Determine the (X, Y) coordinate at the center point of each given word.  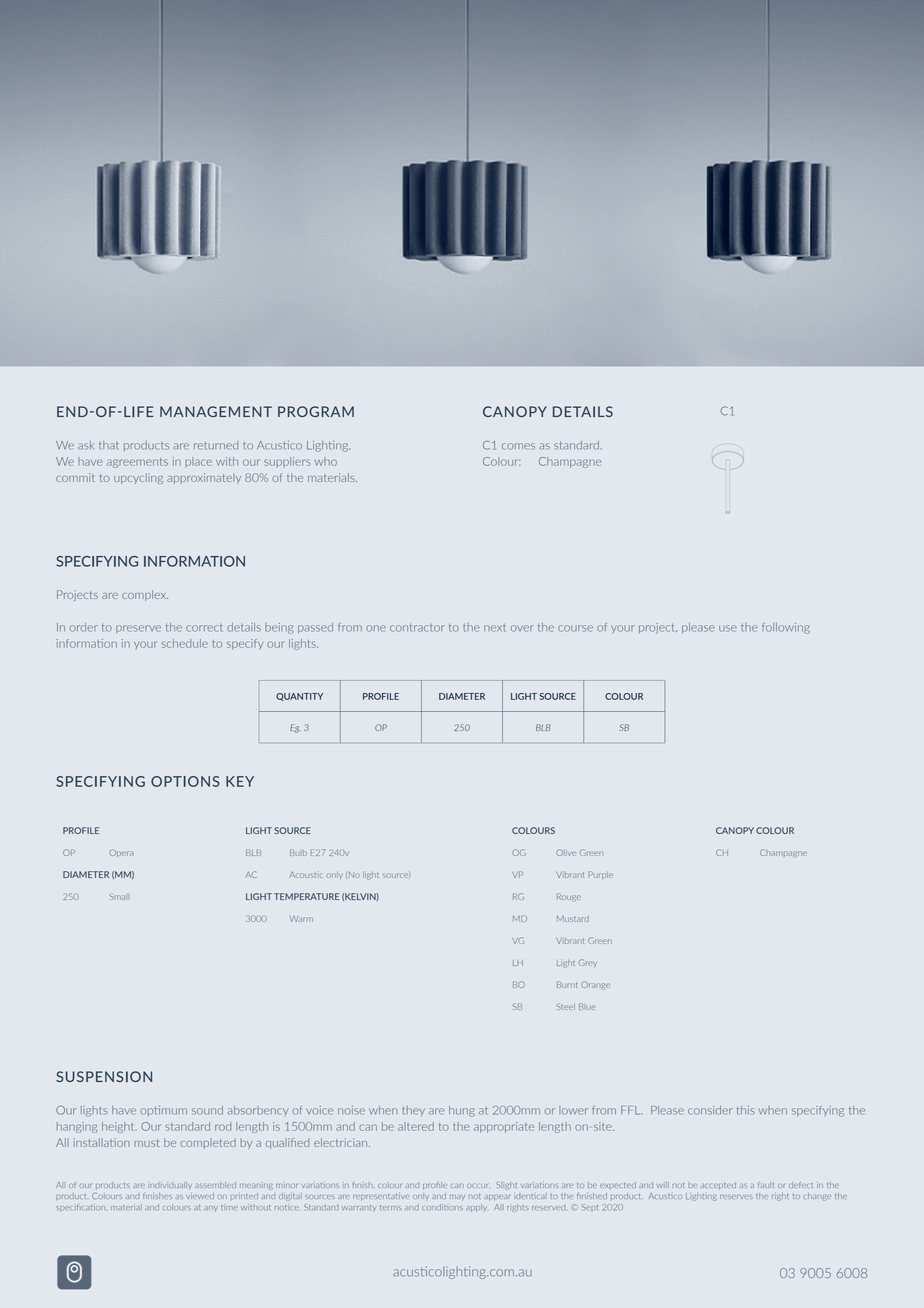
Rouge (569, 897)
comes (518, 446)
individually (170, 1186)
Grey (588, 963)
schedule (184, 643)
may (457, 1197)
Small (118, 897)
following (786, 628)
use (728, 628)
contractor (417, 627)
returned (216, 445)
